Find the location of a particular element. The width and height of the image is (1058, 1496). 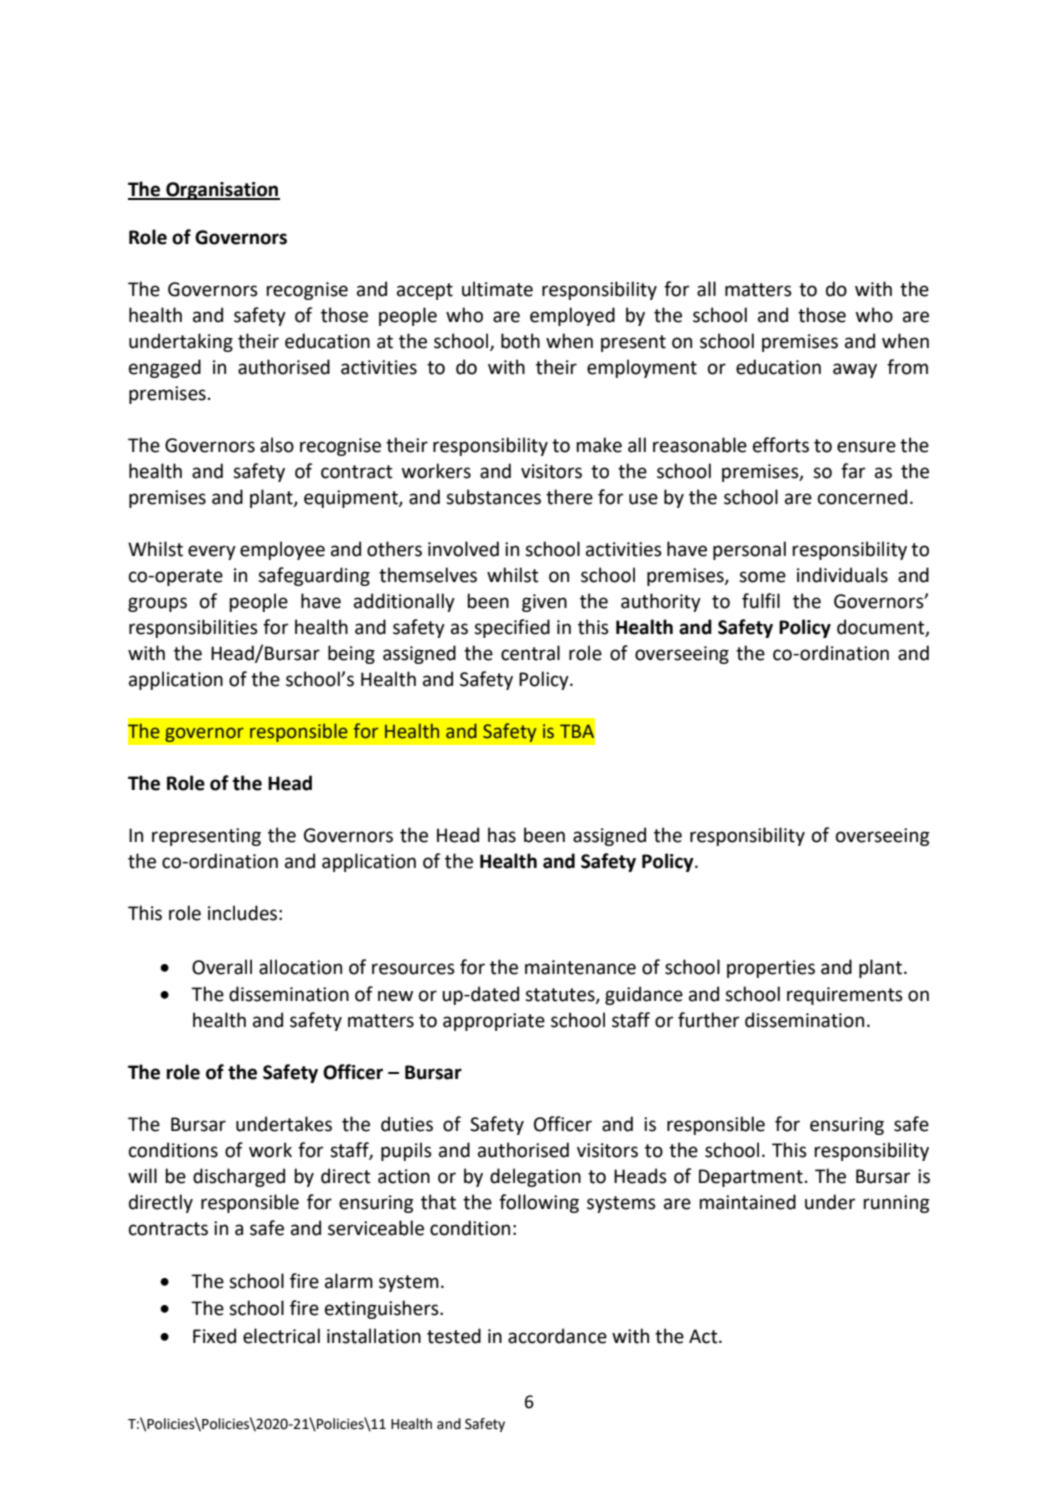

Overall is located at coordinates (222, 967).
